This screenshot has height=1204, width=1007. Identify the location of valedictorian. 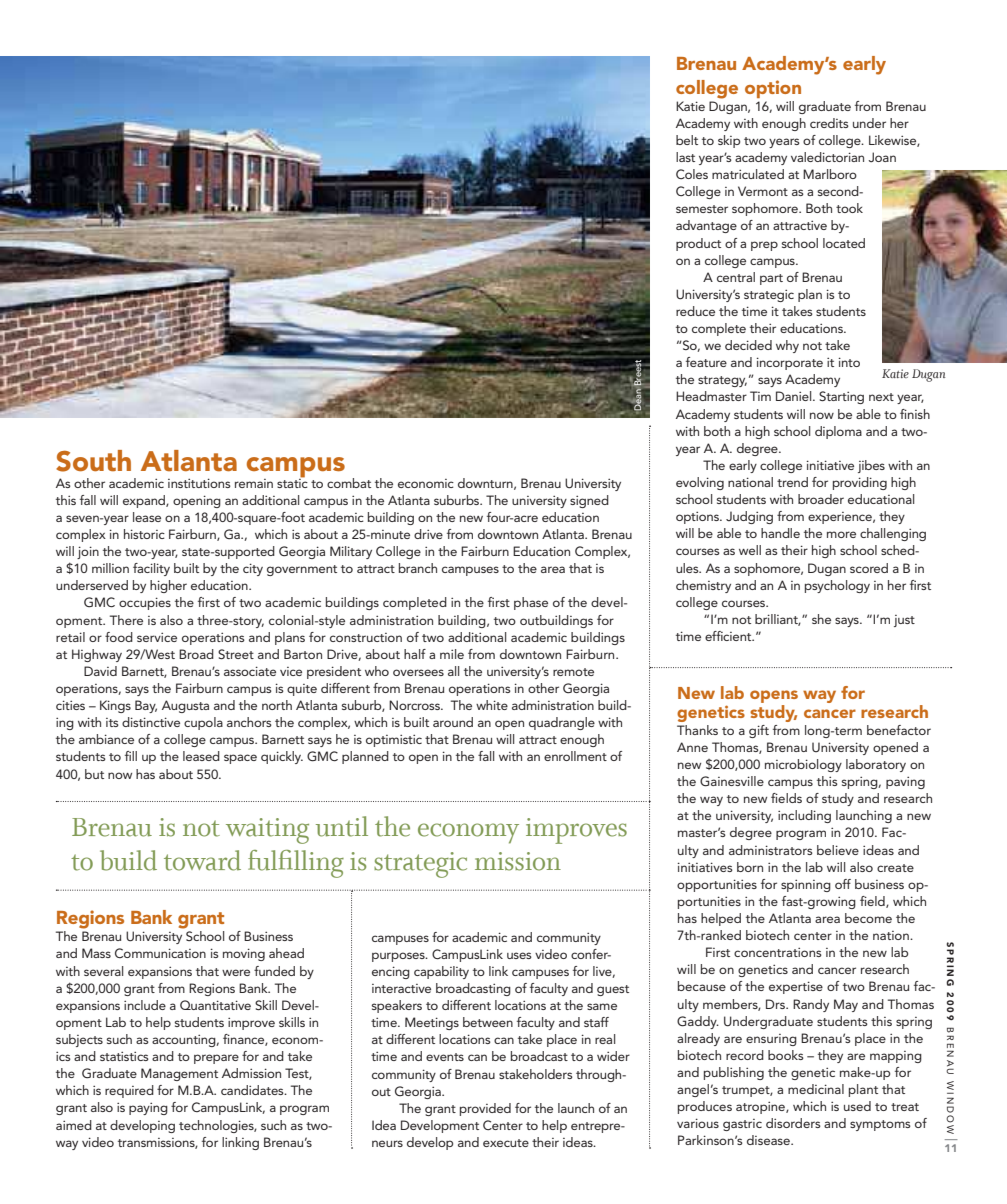
(827, 157).
